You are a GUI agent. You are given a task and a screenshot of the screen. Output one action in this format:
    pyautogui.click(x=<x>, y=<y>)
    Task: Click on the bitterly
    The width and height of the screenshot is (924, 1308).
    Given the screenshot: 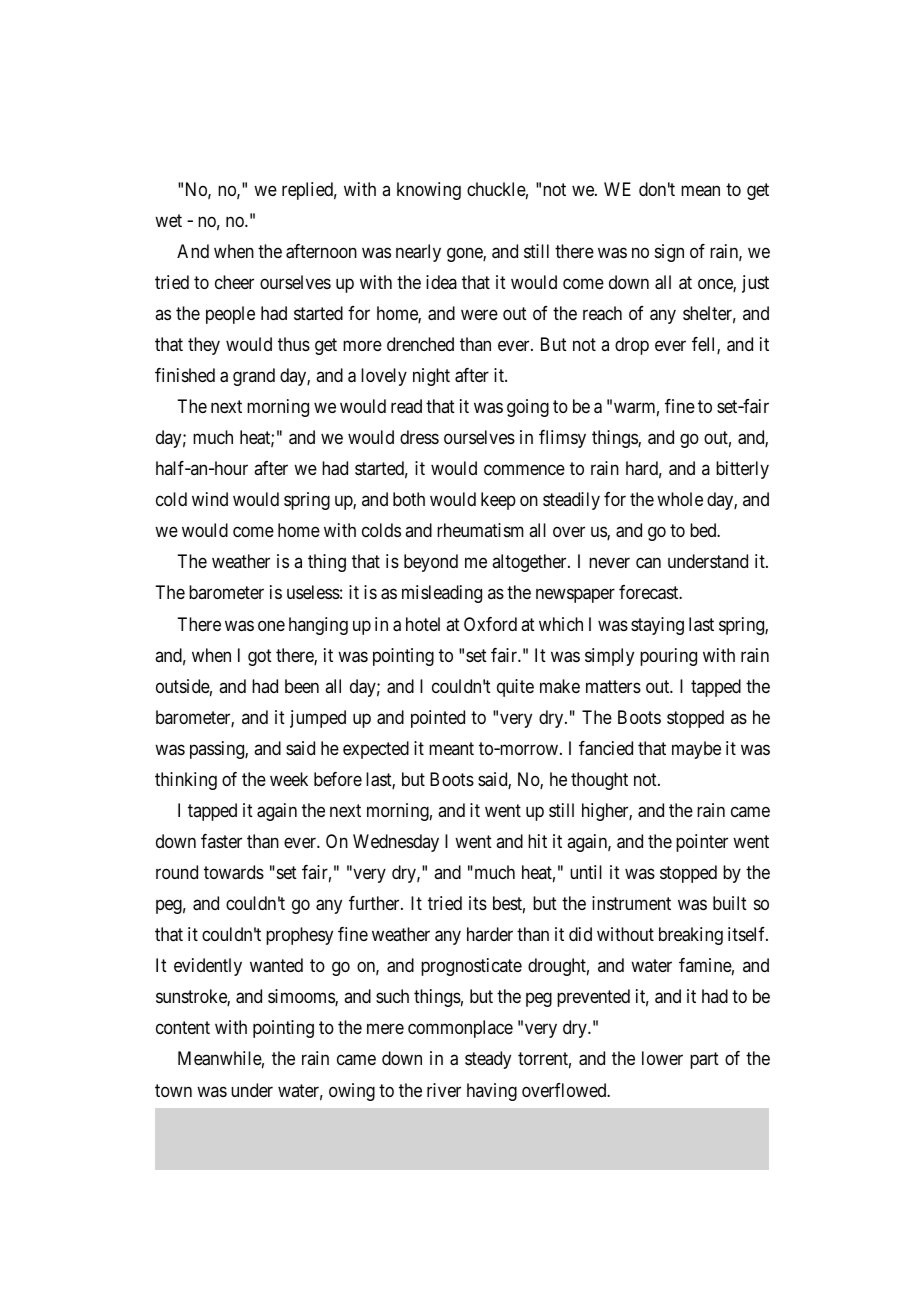 What is the action you would take?
    pyautogui.click(x=742, y=470)
